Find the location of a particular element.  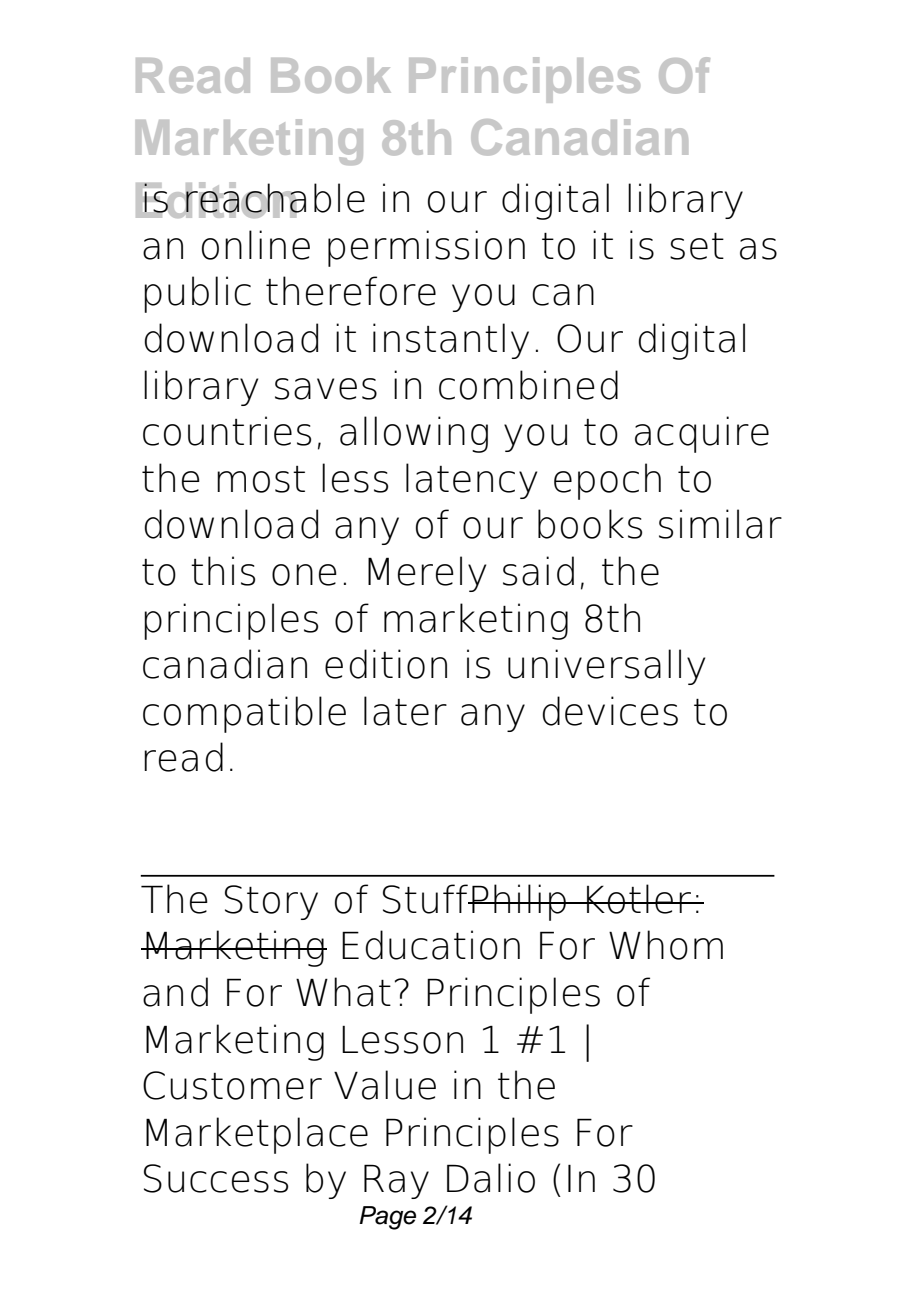

this is located at coordinates (223, 571).
